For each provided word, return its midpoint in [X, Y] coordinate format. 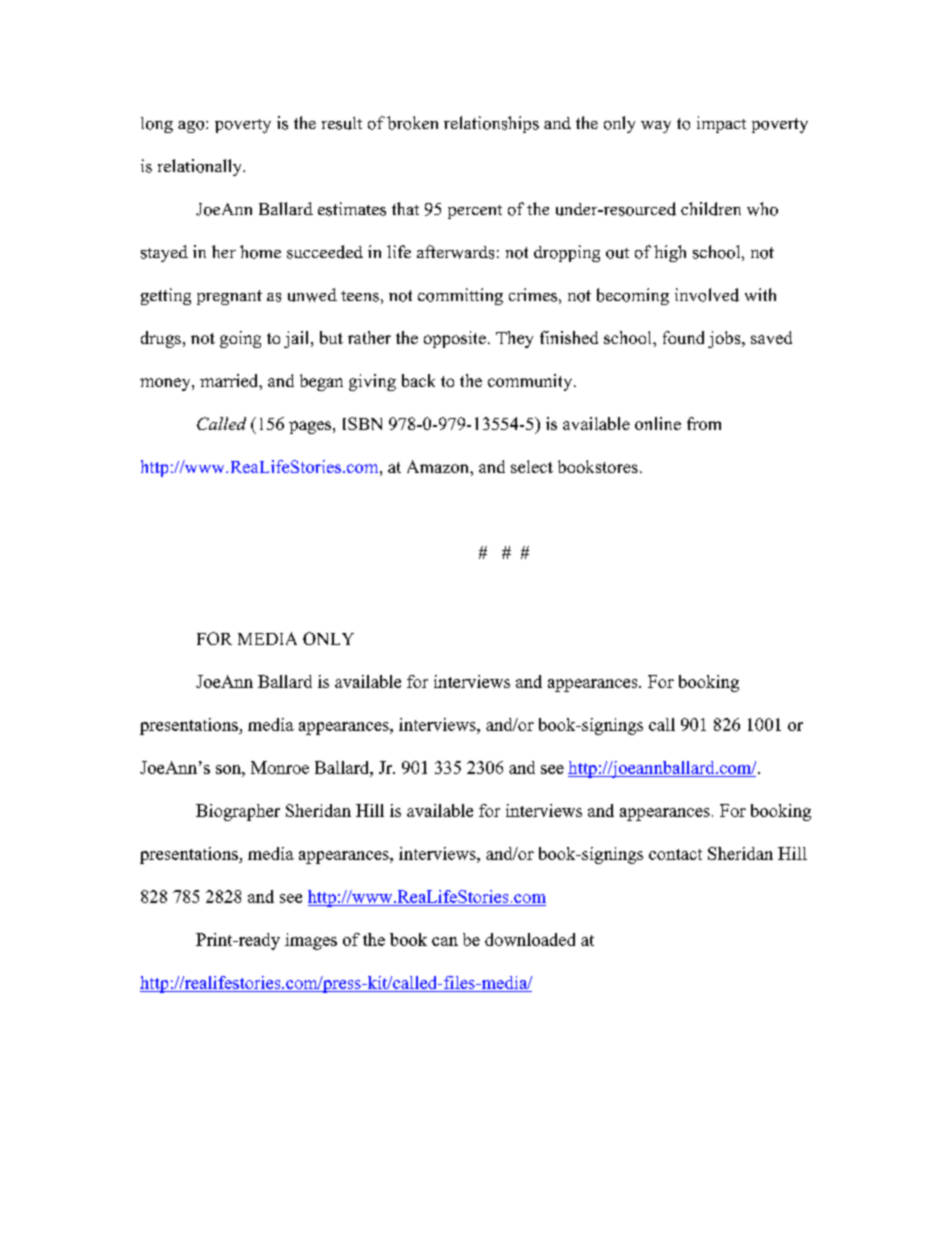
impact [721, 124]
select [532, 466]
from [704, 423]
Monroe [280, 767]
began [321, 382]
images [311, 941]
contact [675, 854]
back [418, 380]
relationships [491, 124]
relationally [201, 167]
